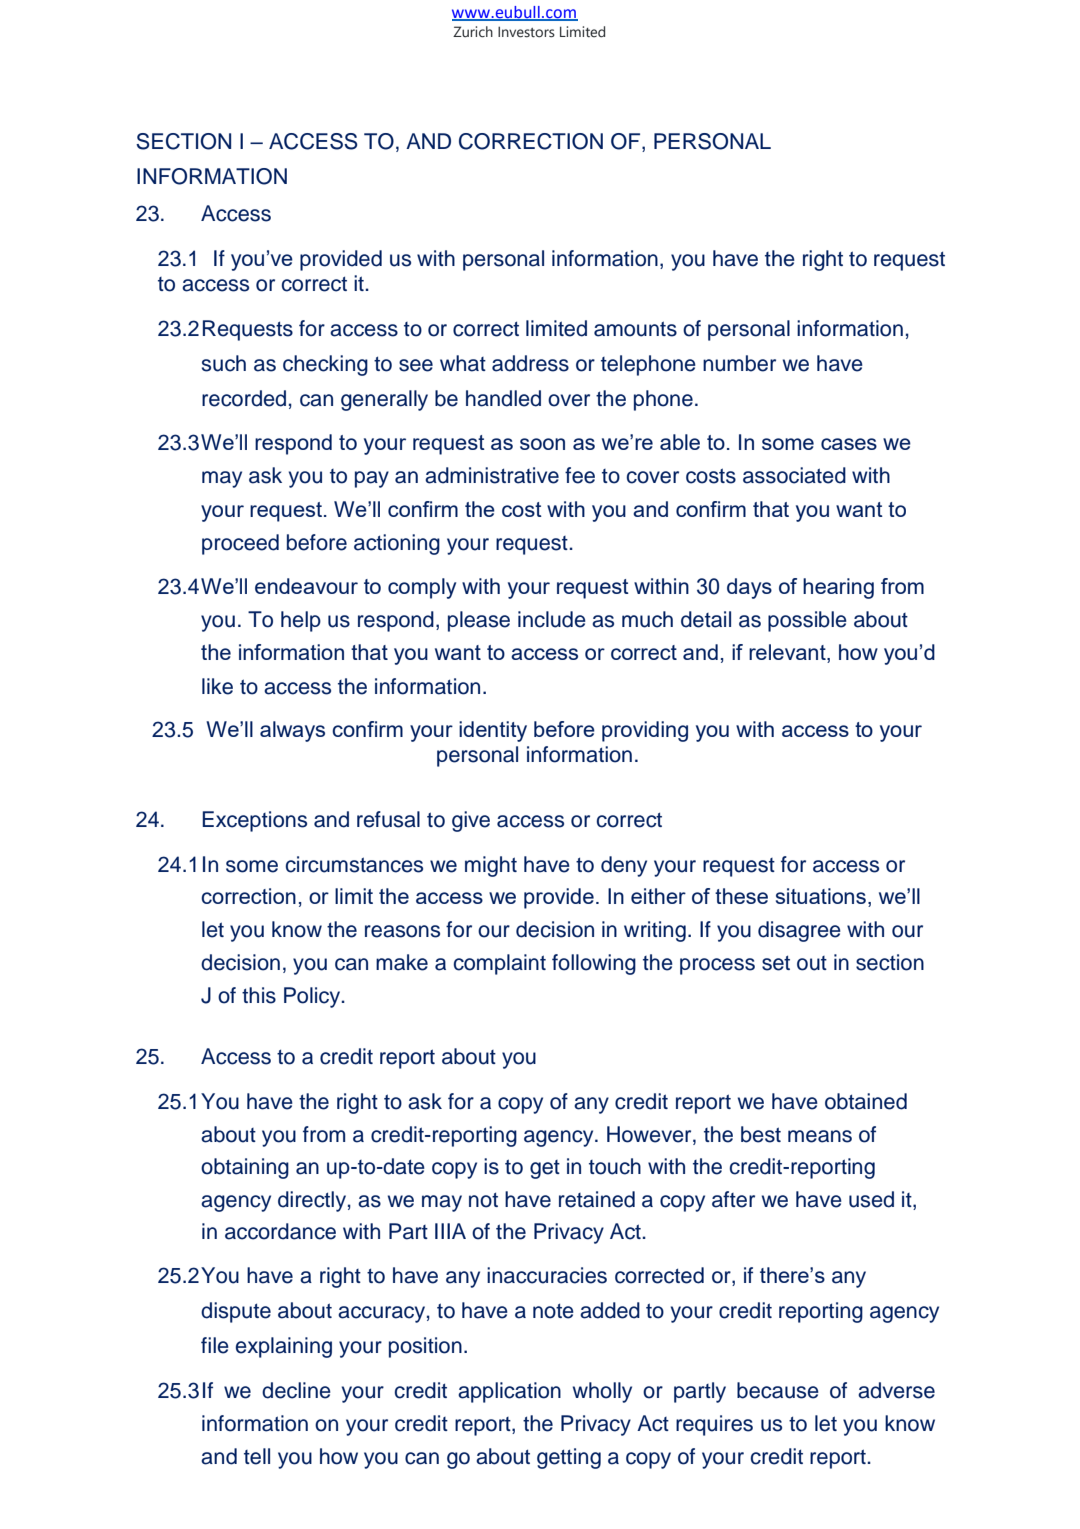 Image resolution: width=1080 pixels, height=1529 pixels. Describe the element at coordinates (493, 731) in the image. I see `identity` at that location.
